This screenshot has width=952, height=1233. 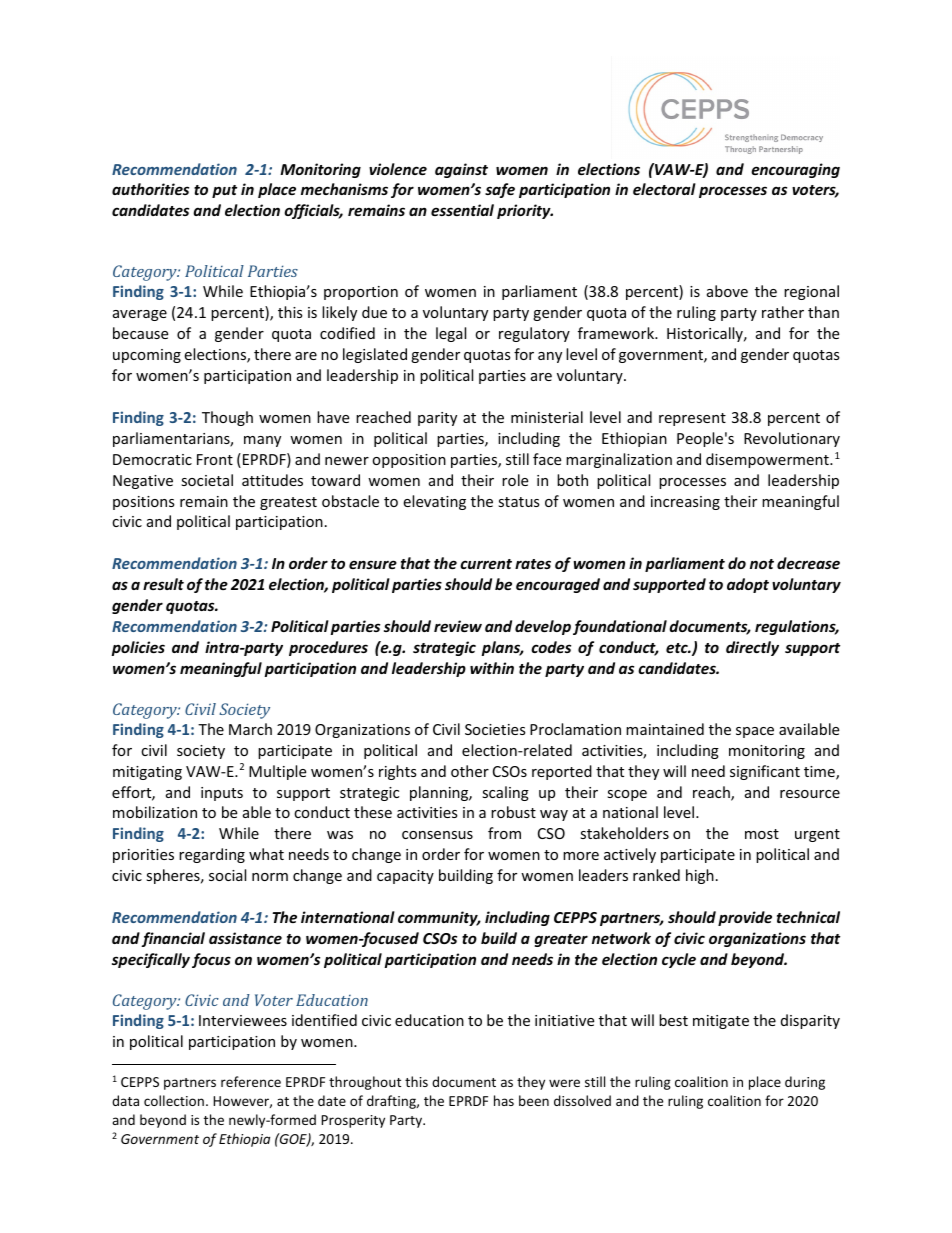 I want to click on scaling, so click(x=505, y=793).
